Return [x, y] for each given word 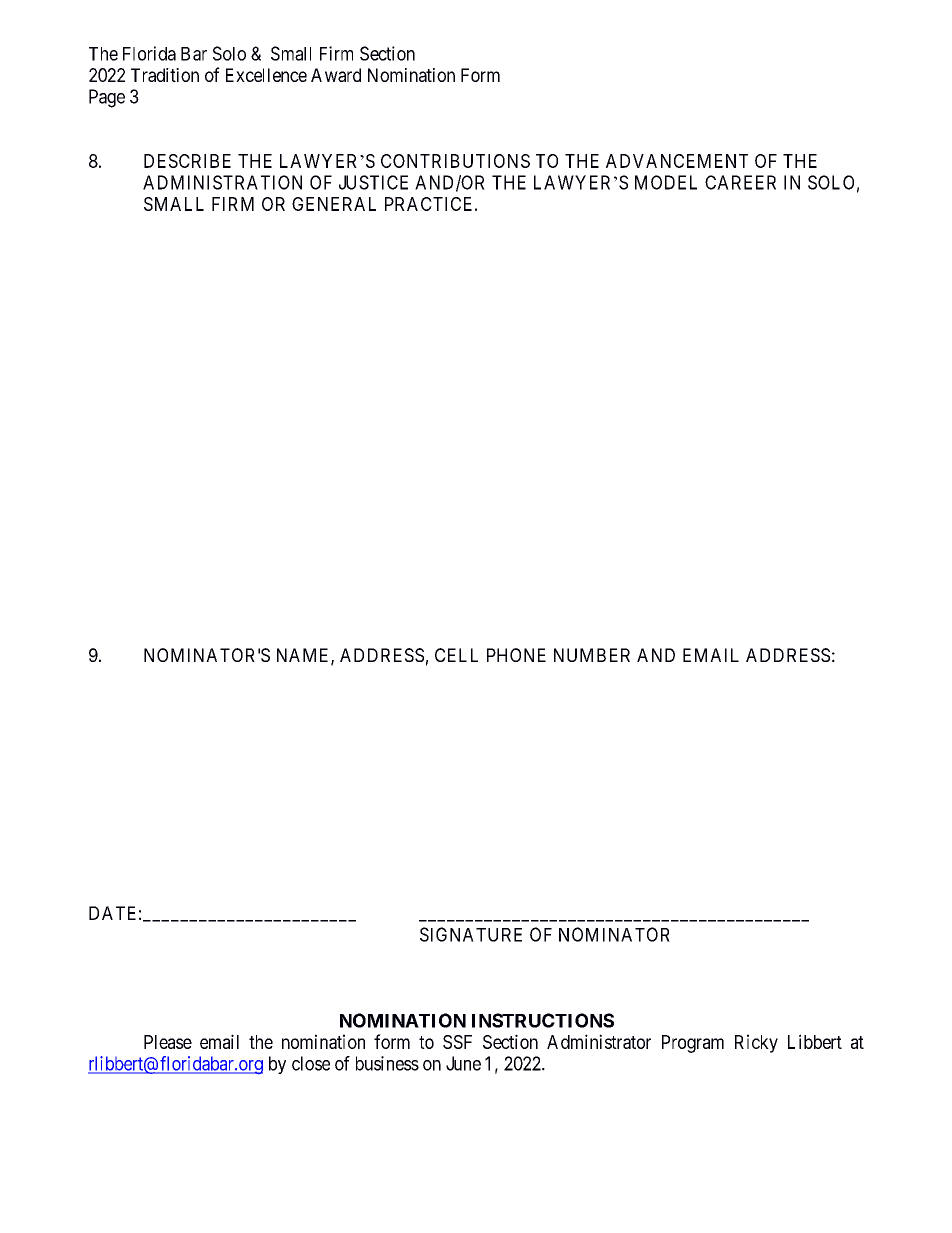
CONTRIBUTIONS [455, 161]
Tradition [165, 75]
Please [168, 1042]
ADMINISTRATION [222, 182]
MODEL [666, 182]
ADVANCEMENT [677, 161]
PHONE [516, 655]
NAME [304, 656]
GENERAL [334, 204]
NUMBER [592, 655]
